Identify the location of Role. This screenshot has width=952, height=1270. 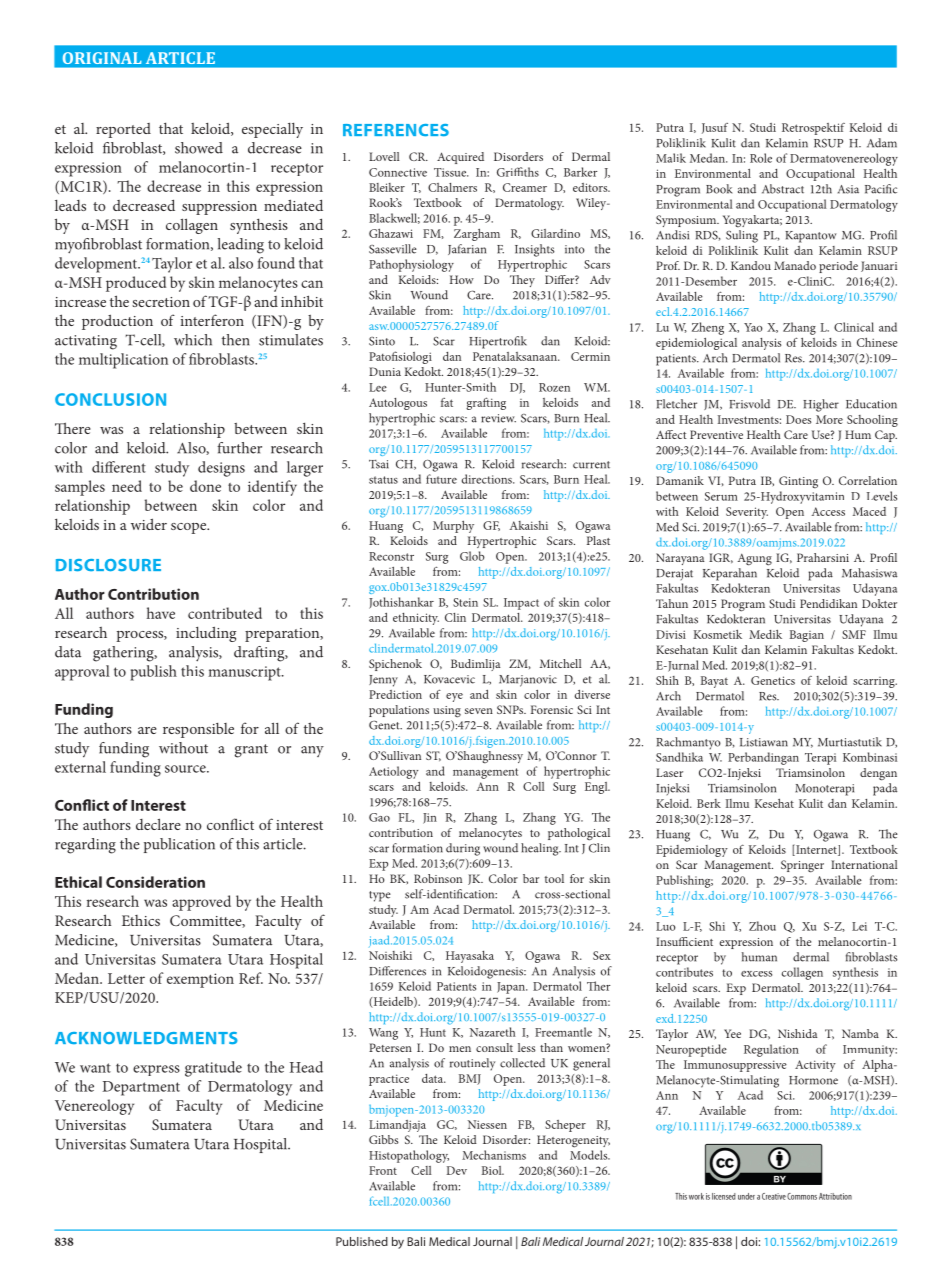
(761, 158).
